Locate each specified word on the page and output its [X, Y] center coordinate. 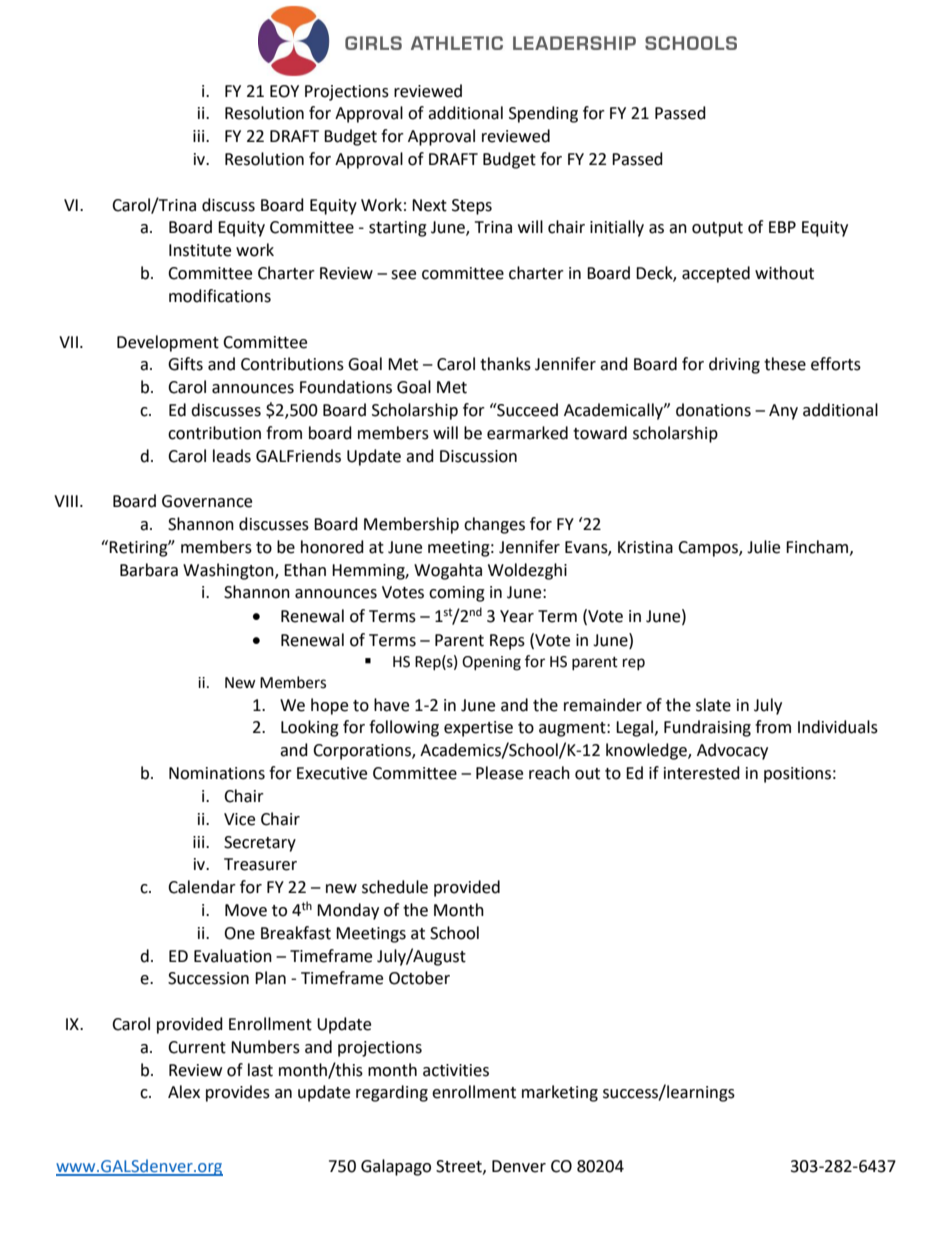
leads [232, 456]
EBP [782, 227]
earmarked [527, 433]
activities [456, 1070]
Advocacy [732, 751]
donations [713, 410]
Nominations [217, 773]
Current [197, 1047]
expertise [478, 729]
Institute [200, 250]
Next [429, 205]
